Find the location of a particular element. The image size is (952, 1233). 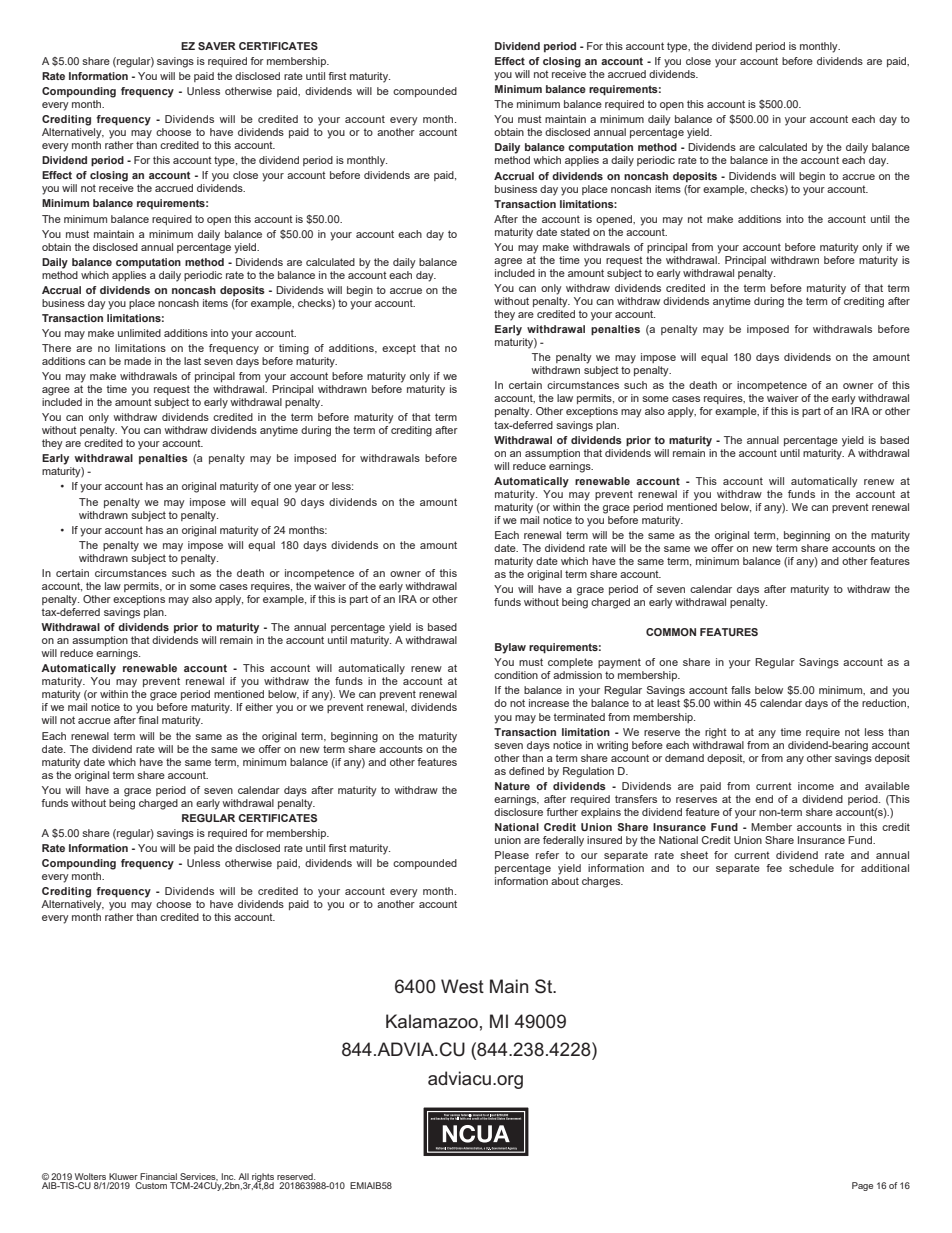

stated is located at coordinates (575, 232).
